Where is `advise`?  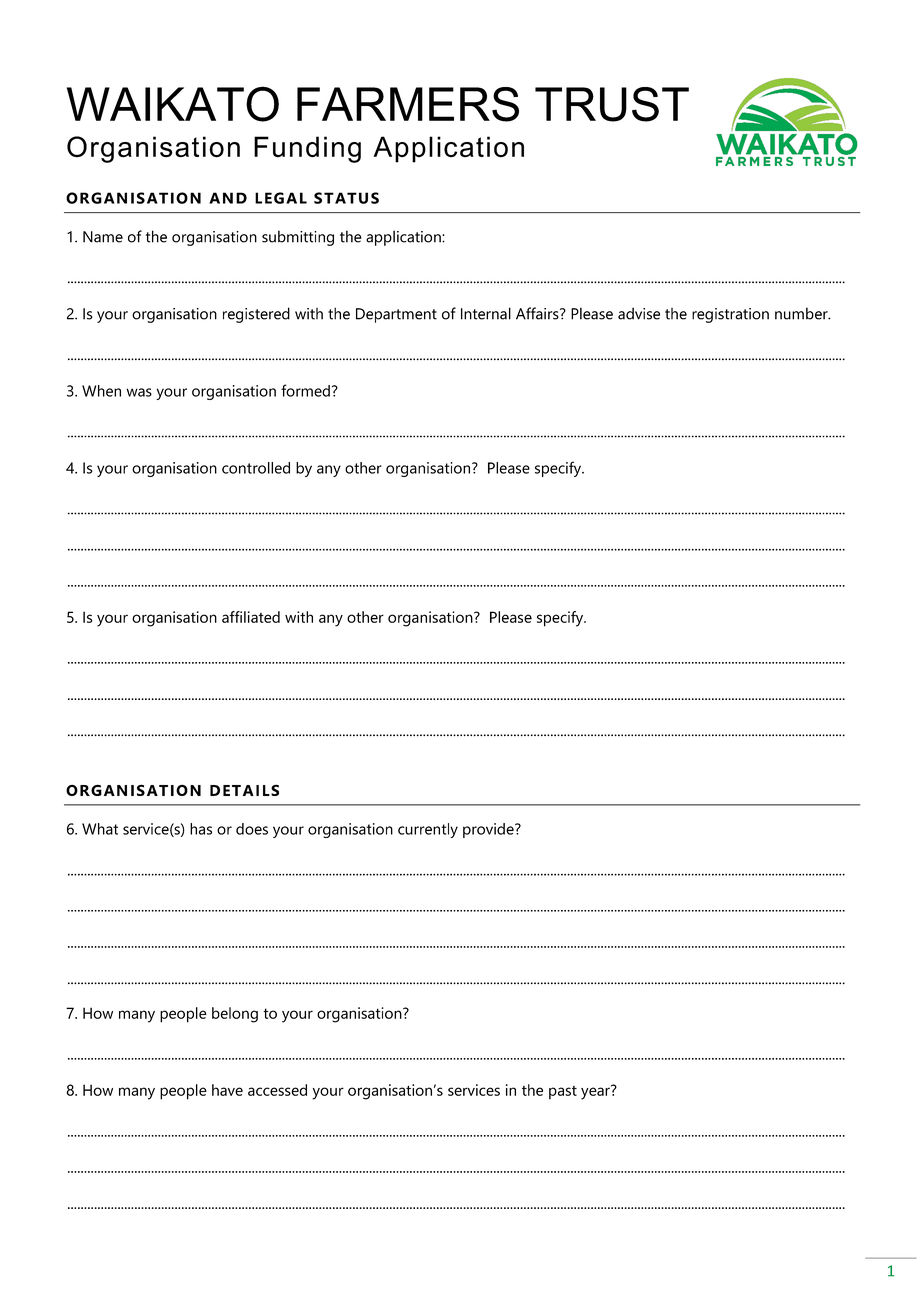
advise is located at coordinates (639, 313).
